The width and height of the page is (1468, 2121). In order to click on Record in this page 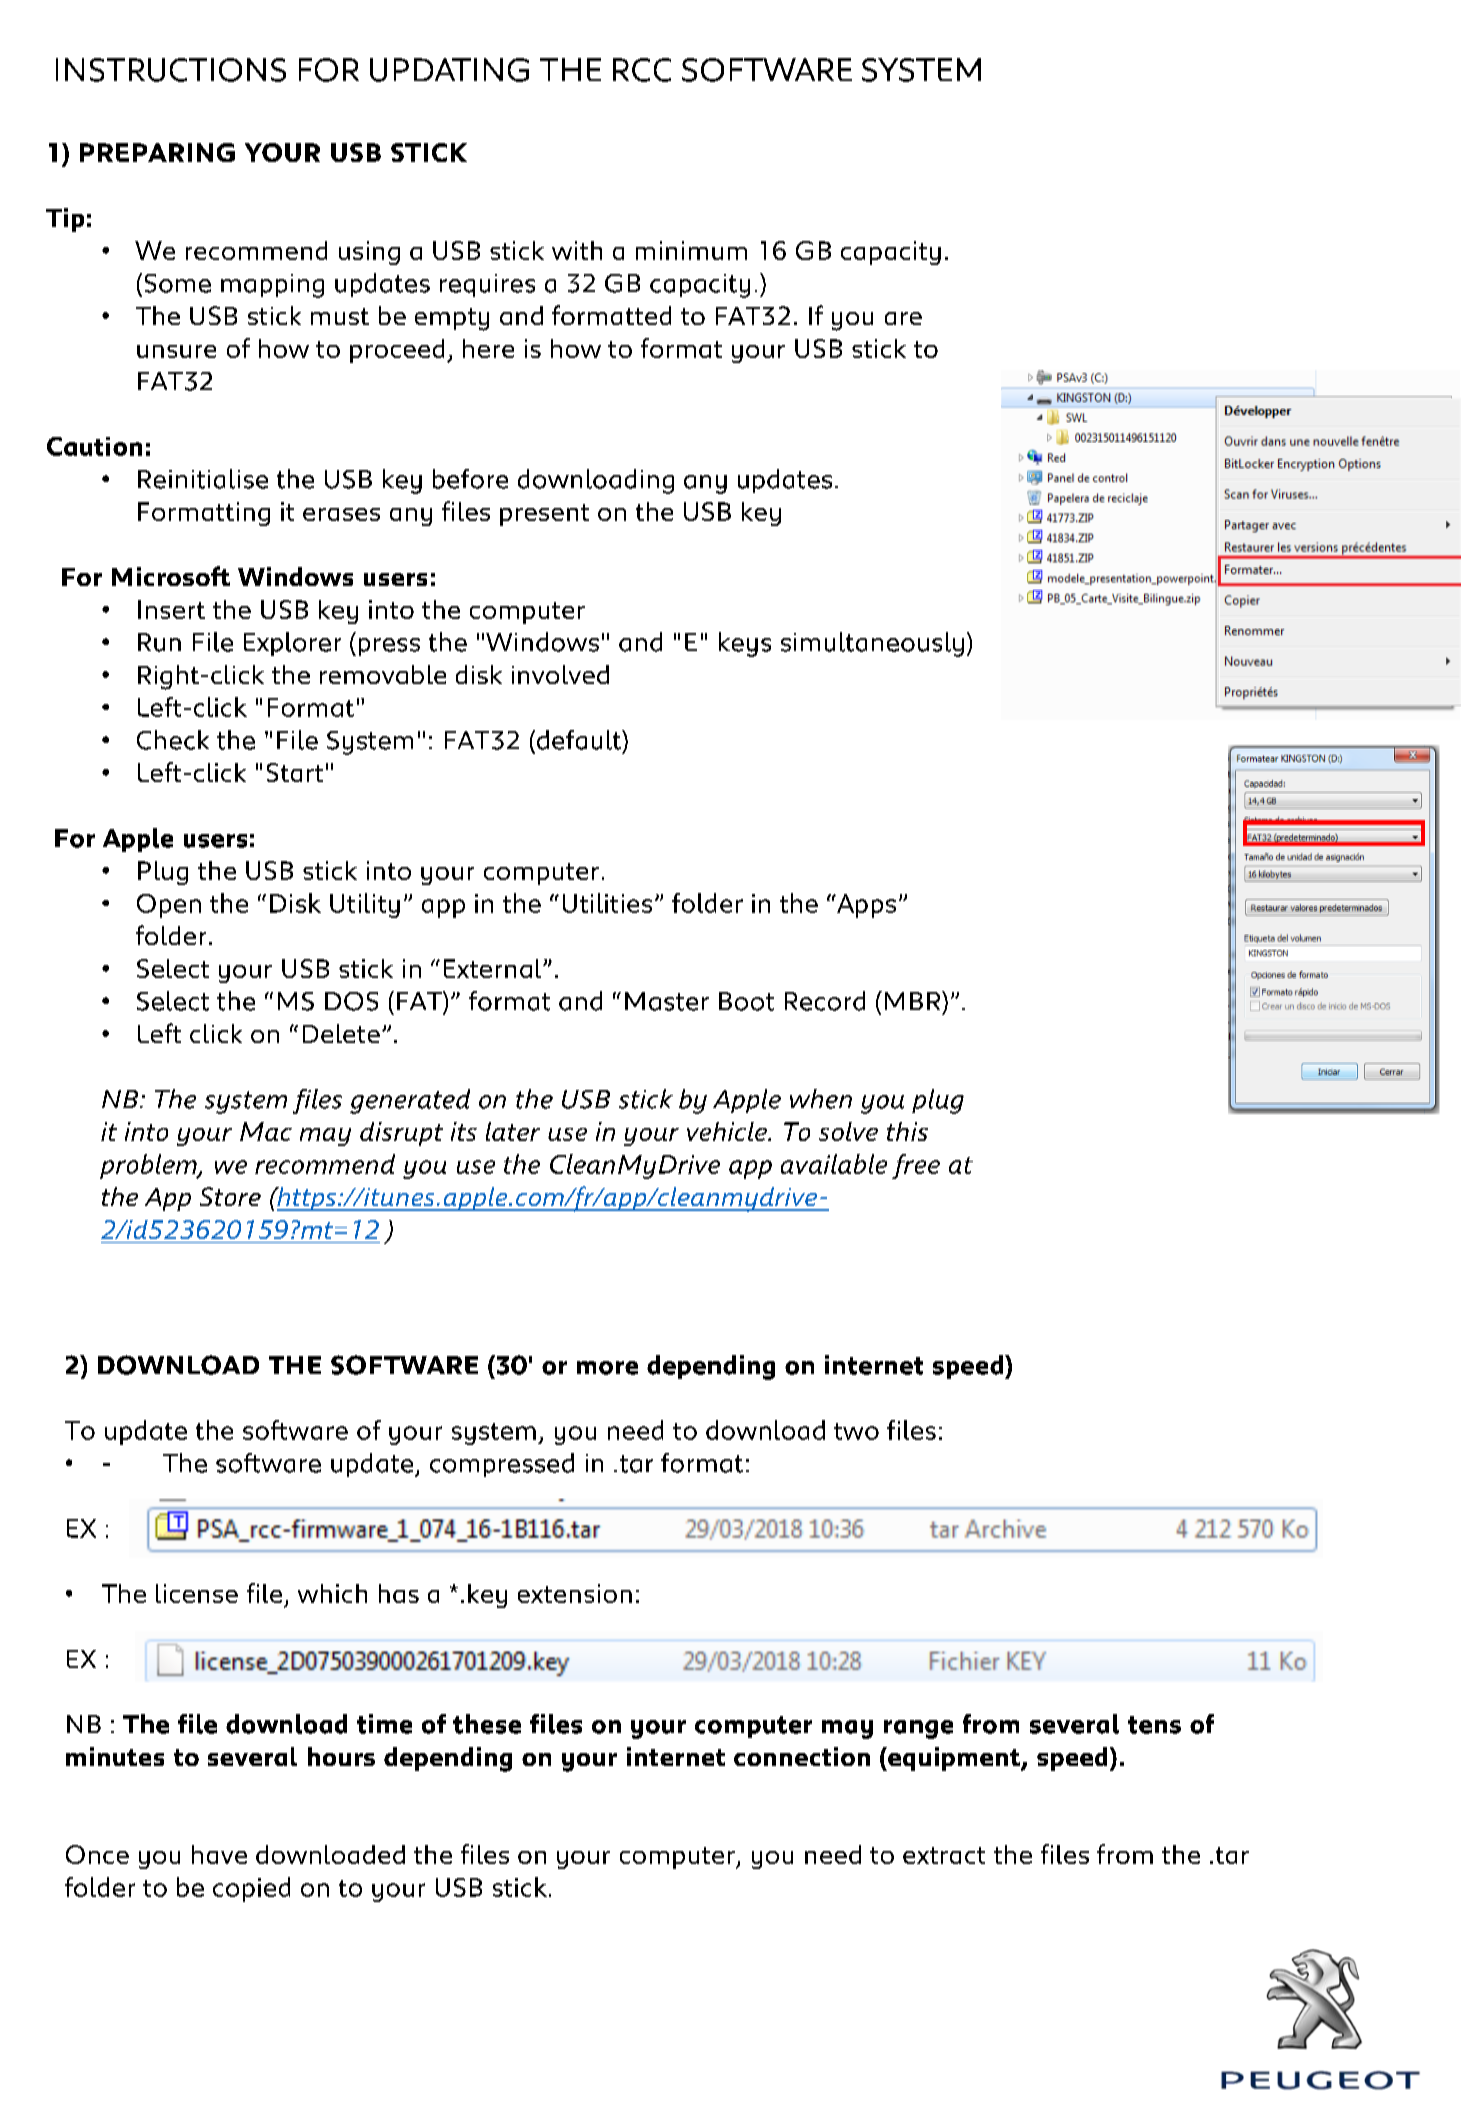, I will do `click(825, 1001)`.
